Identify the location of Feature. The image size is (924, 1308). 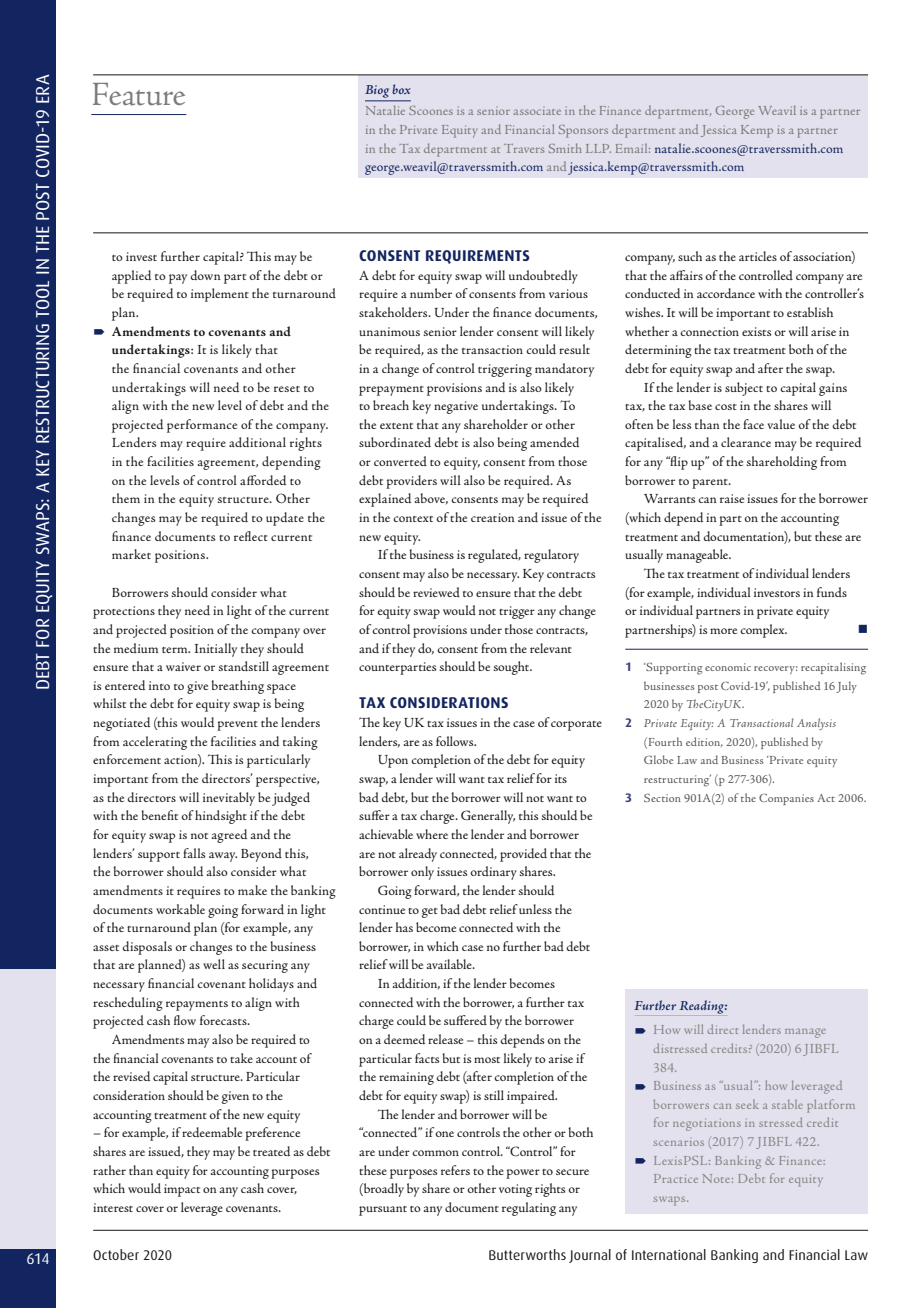
(139, 94).
